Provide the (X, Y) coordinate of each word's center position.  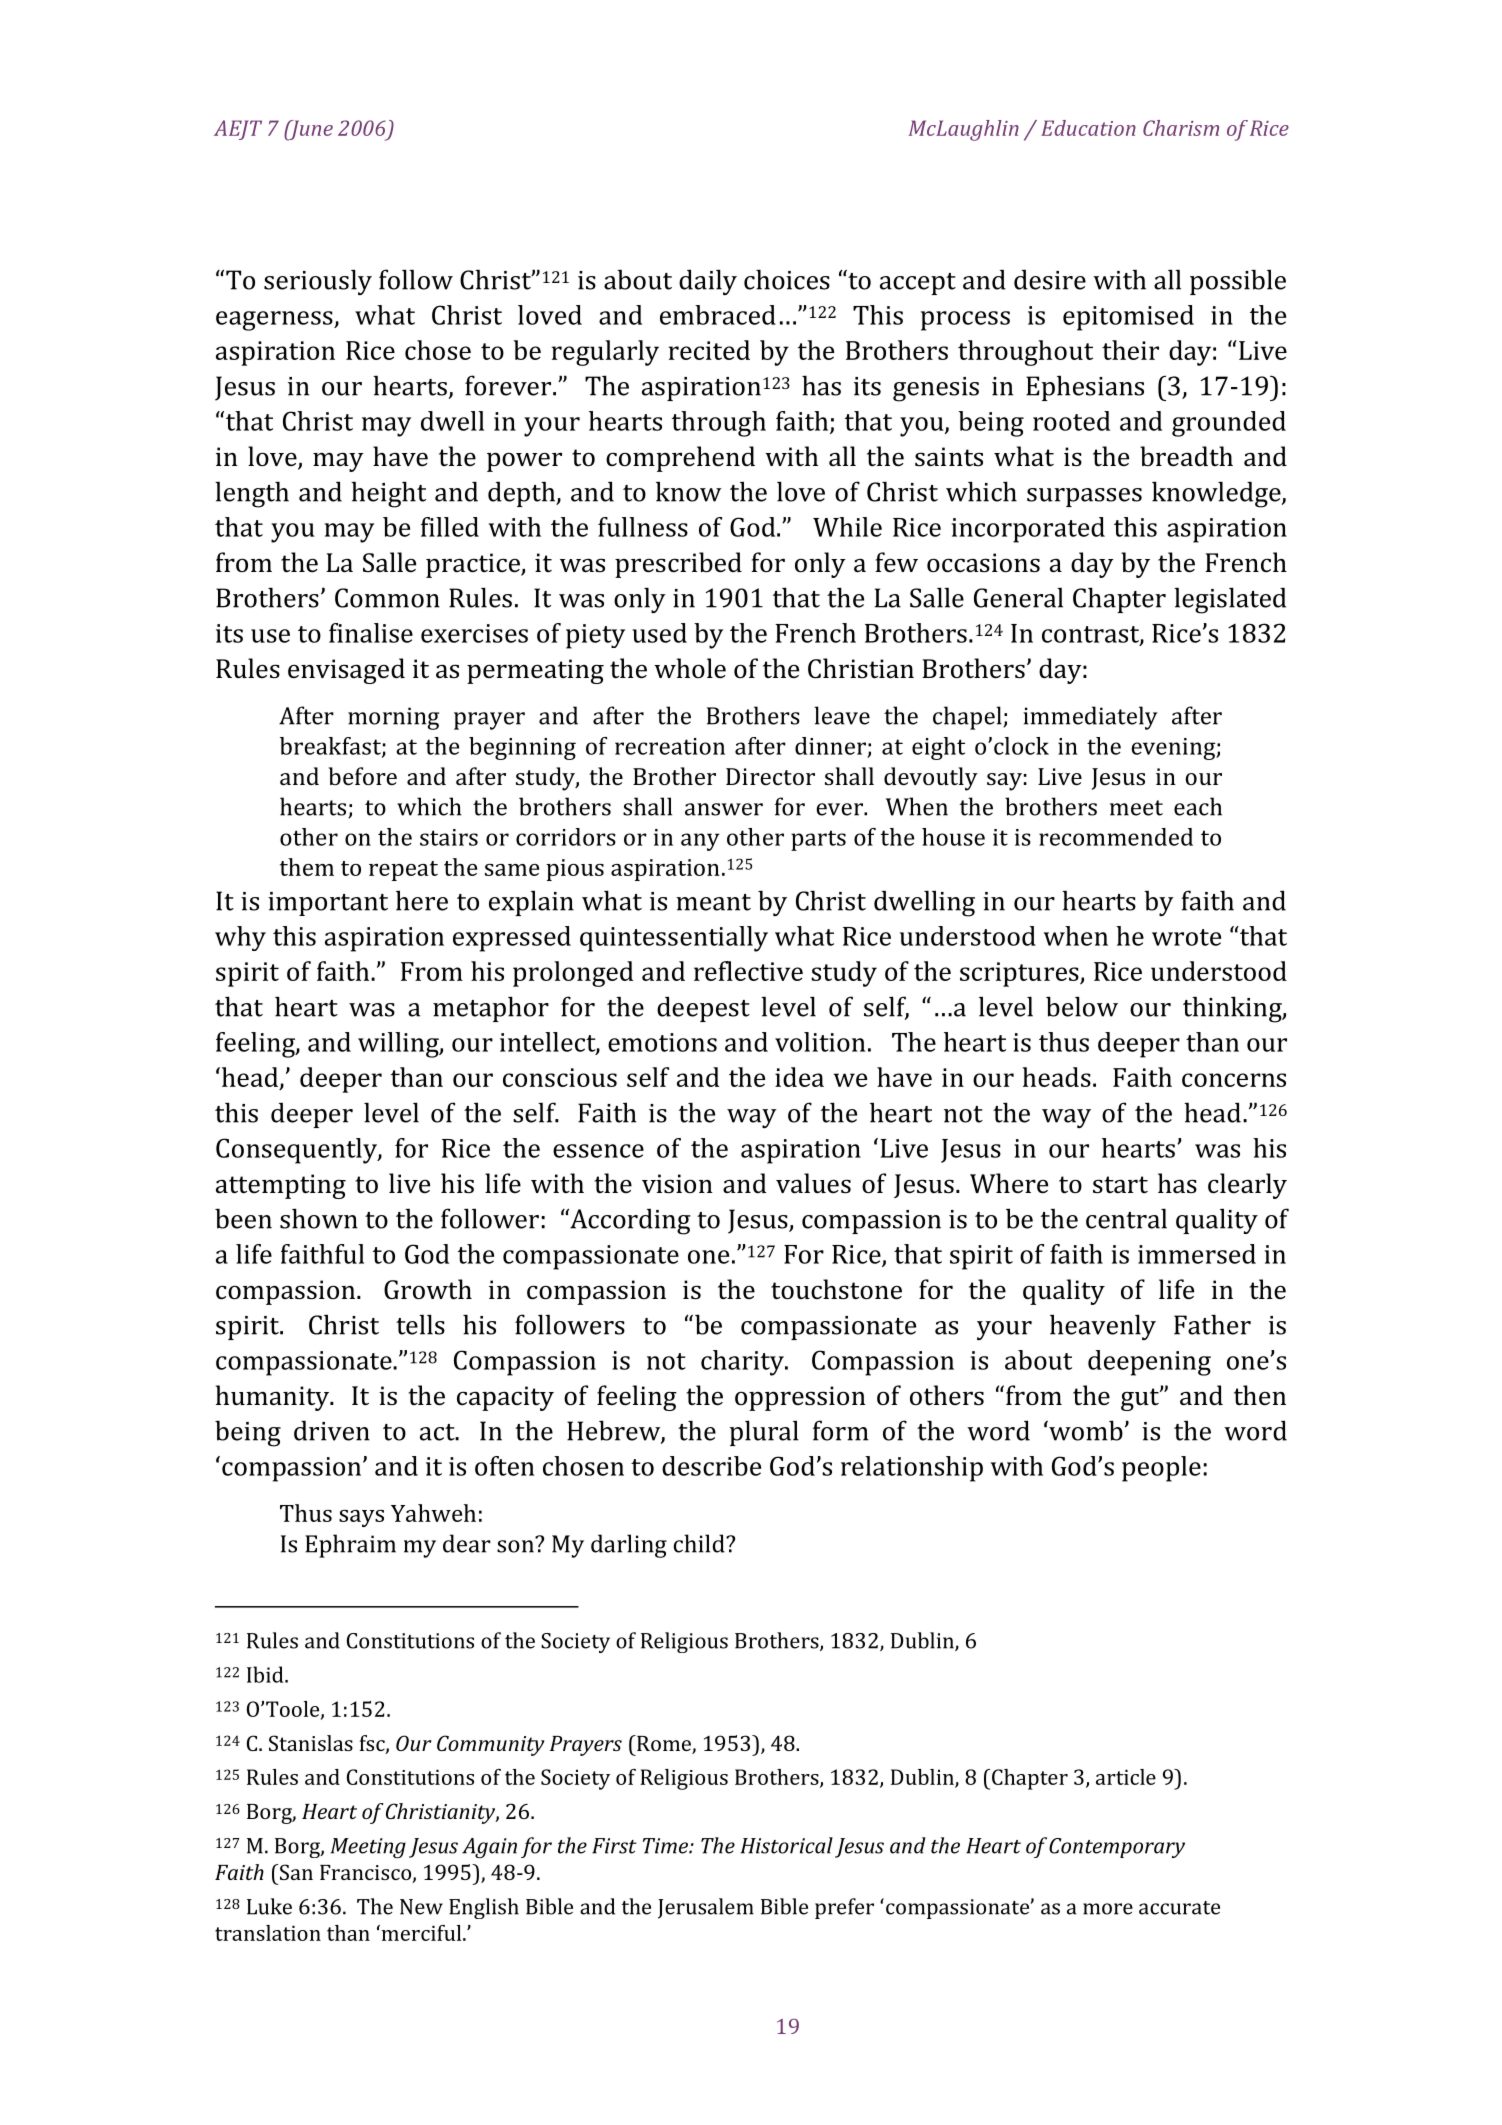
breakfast (331, 747)
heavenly (1103, 1327)
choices (787, 279)
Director (770, 776)
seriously (318, 282)
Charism (1181, 128)
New (421, 1907)
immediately (1090, 718)
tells (420, 1324)
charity (743, 1363)
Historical (787, 1845)
